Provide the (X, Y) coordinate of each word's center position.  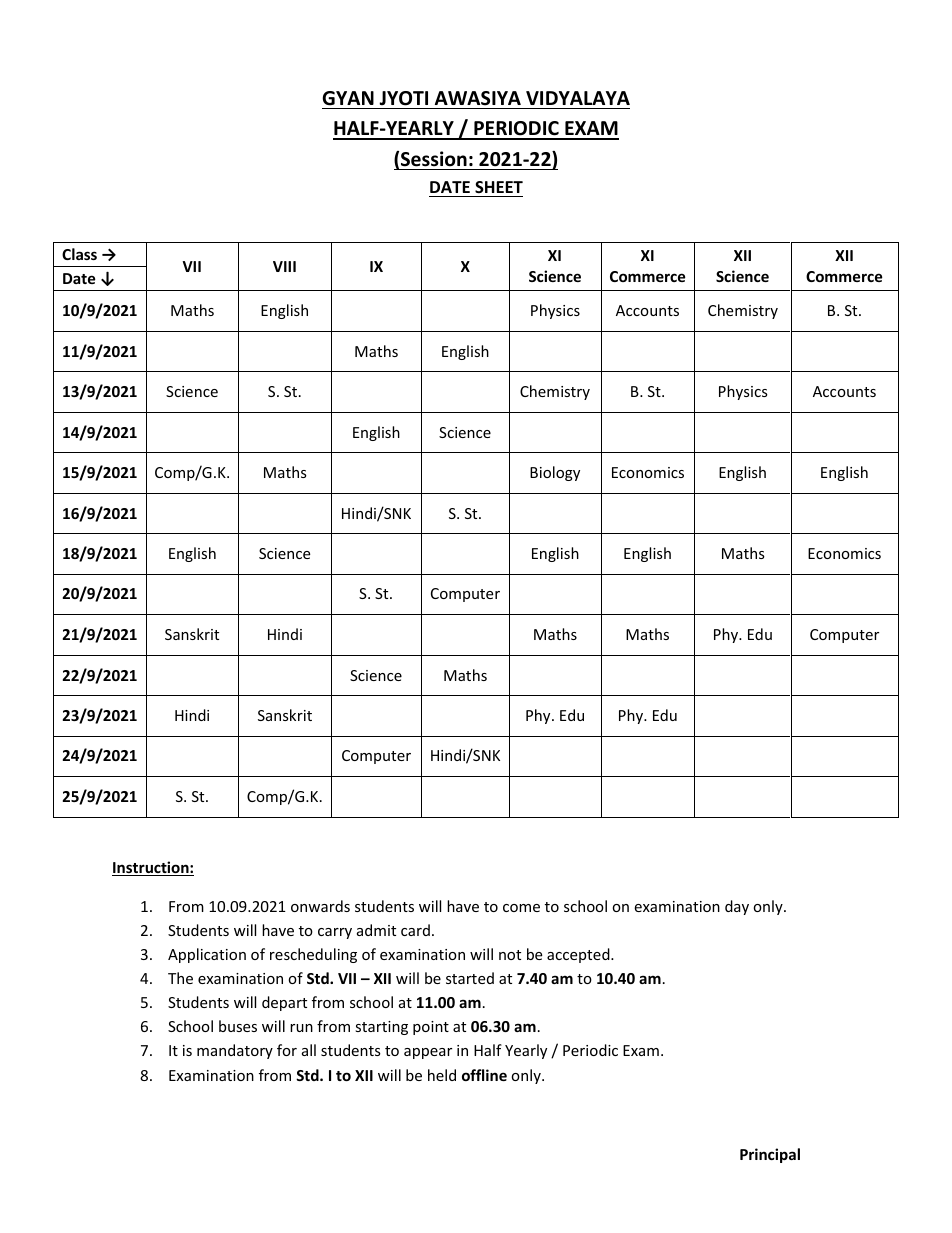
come (521, 908)
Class (79, 254)
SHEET (498, 189)
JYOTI (403, 98)
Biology (555, 473)
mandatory (235, 1051)
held (442, 1075)
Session (434, 159)
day (737, 907)
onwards (320, 906)
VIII (284, 266)
